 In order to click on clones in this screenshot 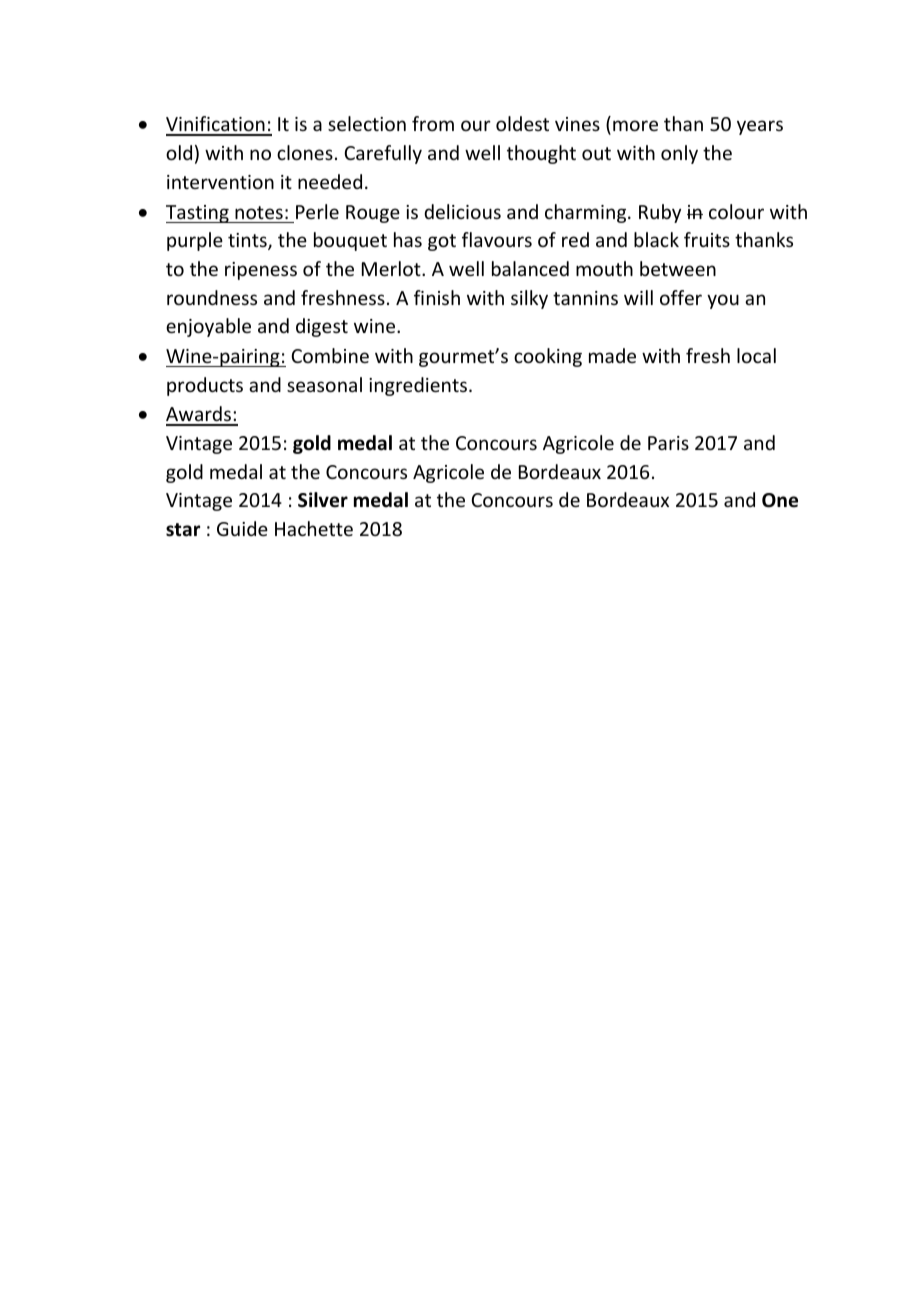, I will do `click(305, 152)`.
